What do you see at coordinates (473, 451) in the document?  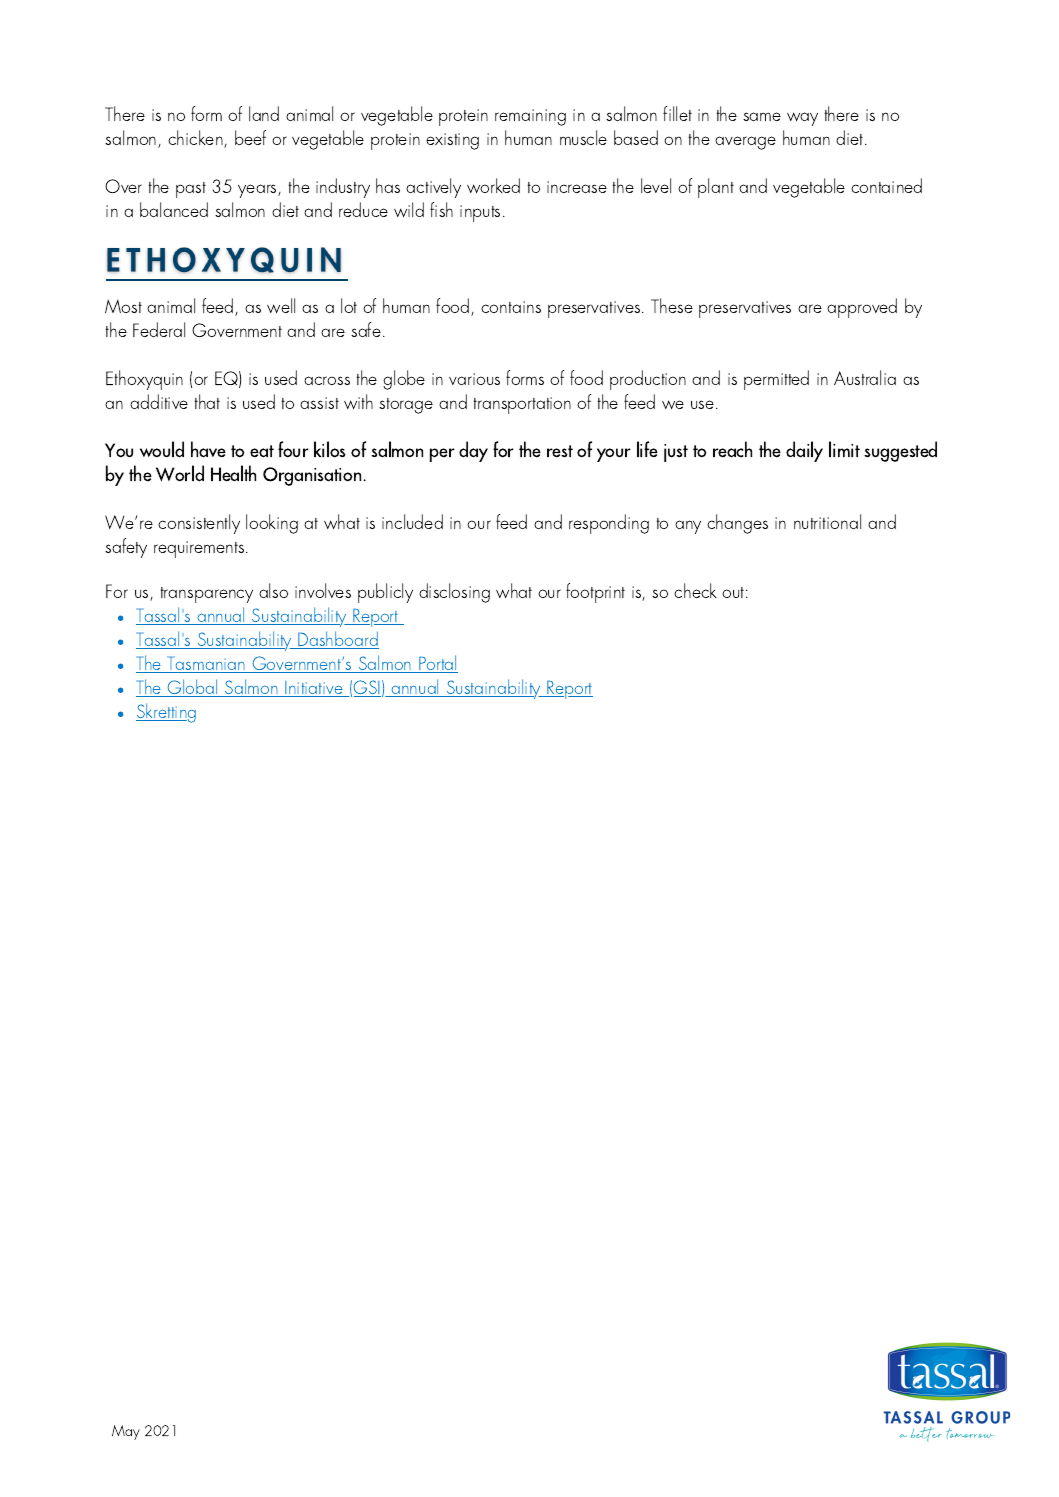 I see `day` at bounding box center [473, 451].
